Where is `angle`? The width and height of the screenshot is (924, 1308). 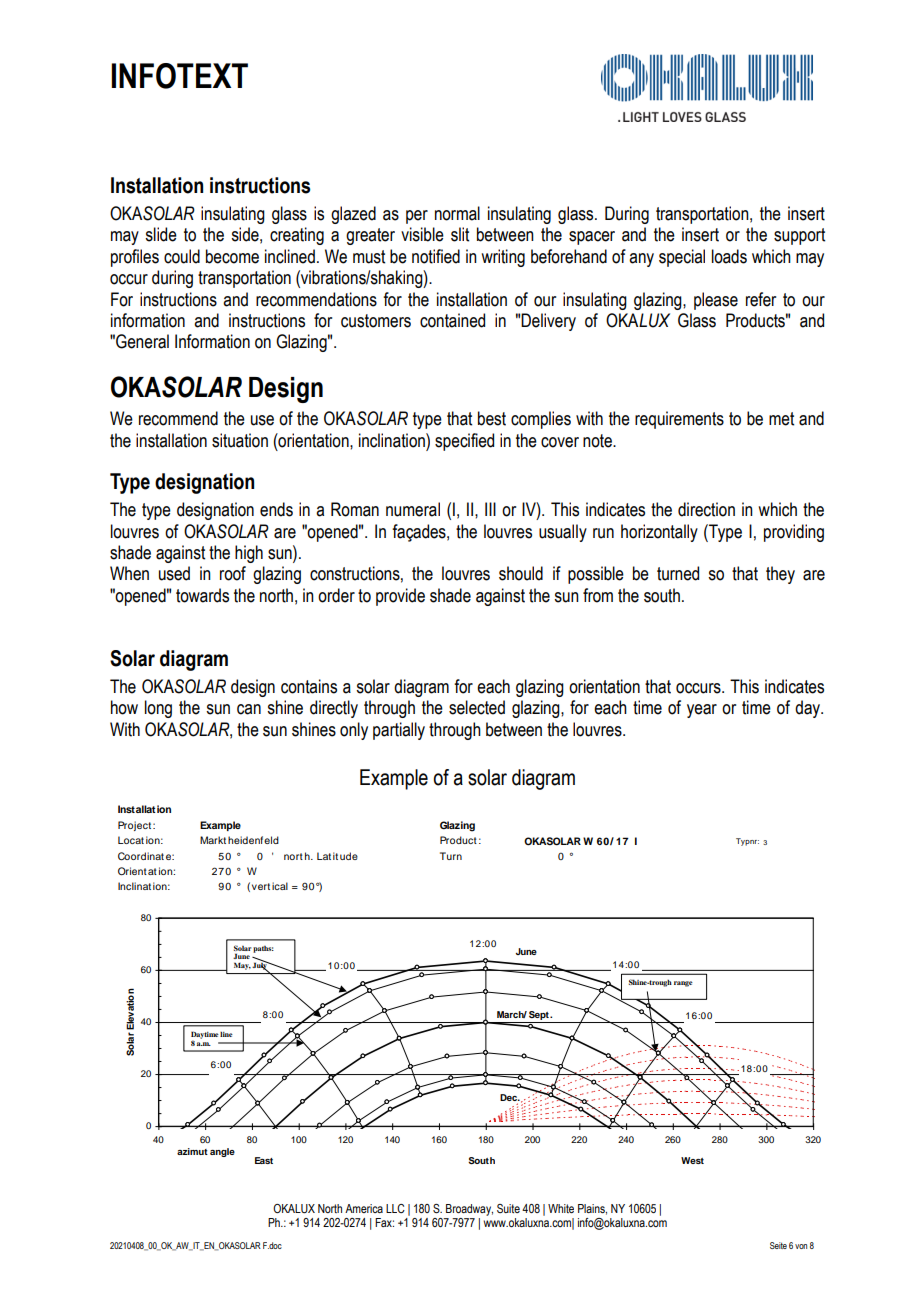 angle is located at coordinates (222, 1152).
